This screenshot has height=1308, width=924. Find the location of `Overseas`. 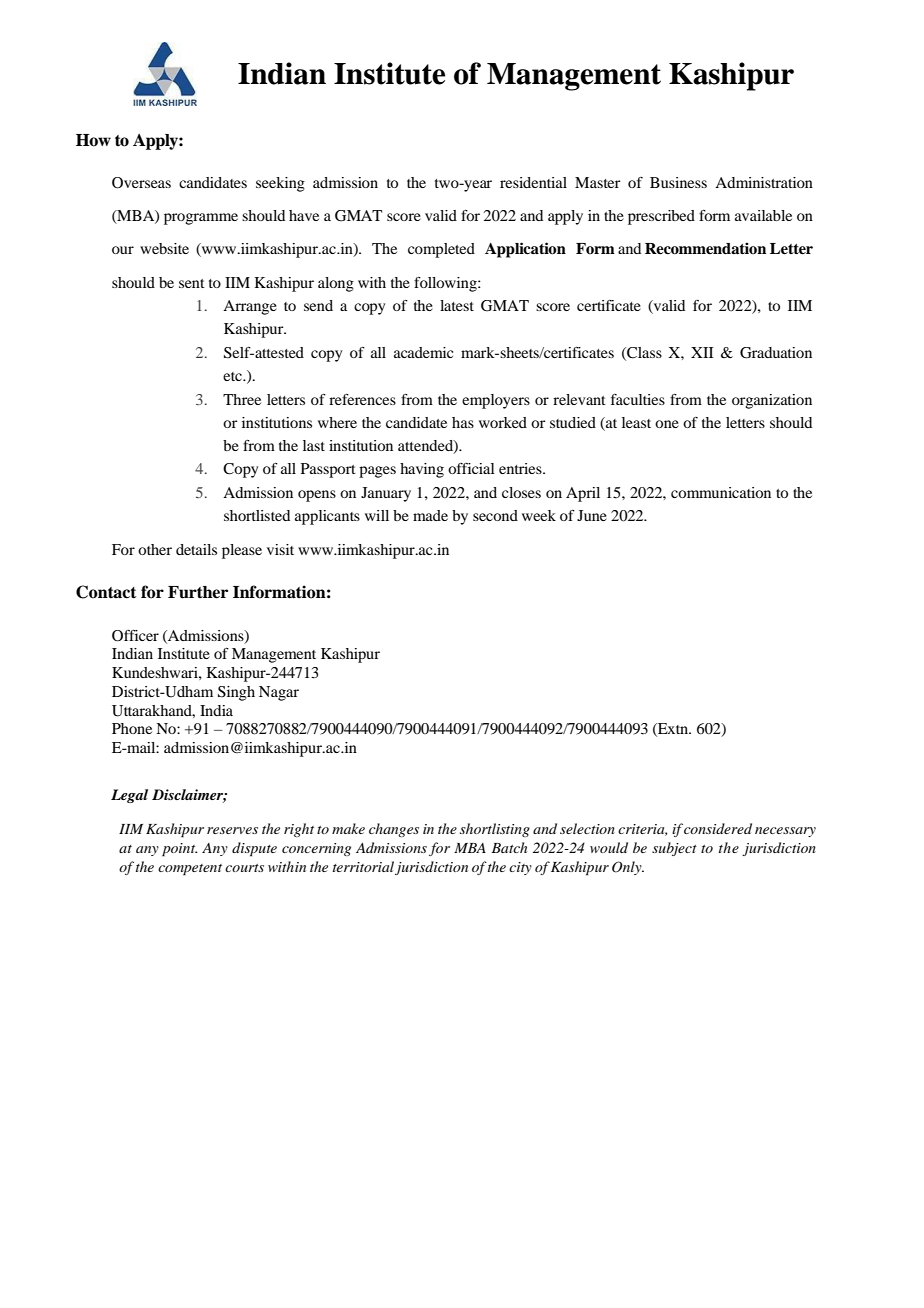

Overseas is located at coordinates (141, 183).
